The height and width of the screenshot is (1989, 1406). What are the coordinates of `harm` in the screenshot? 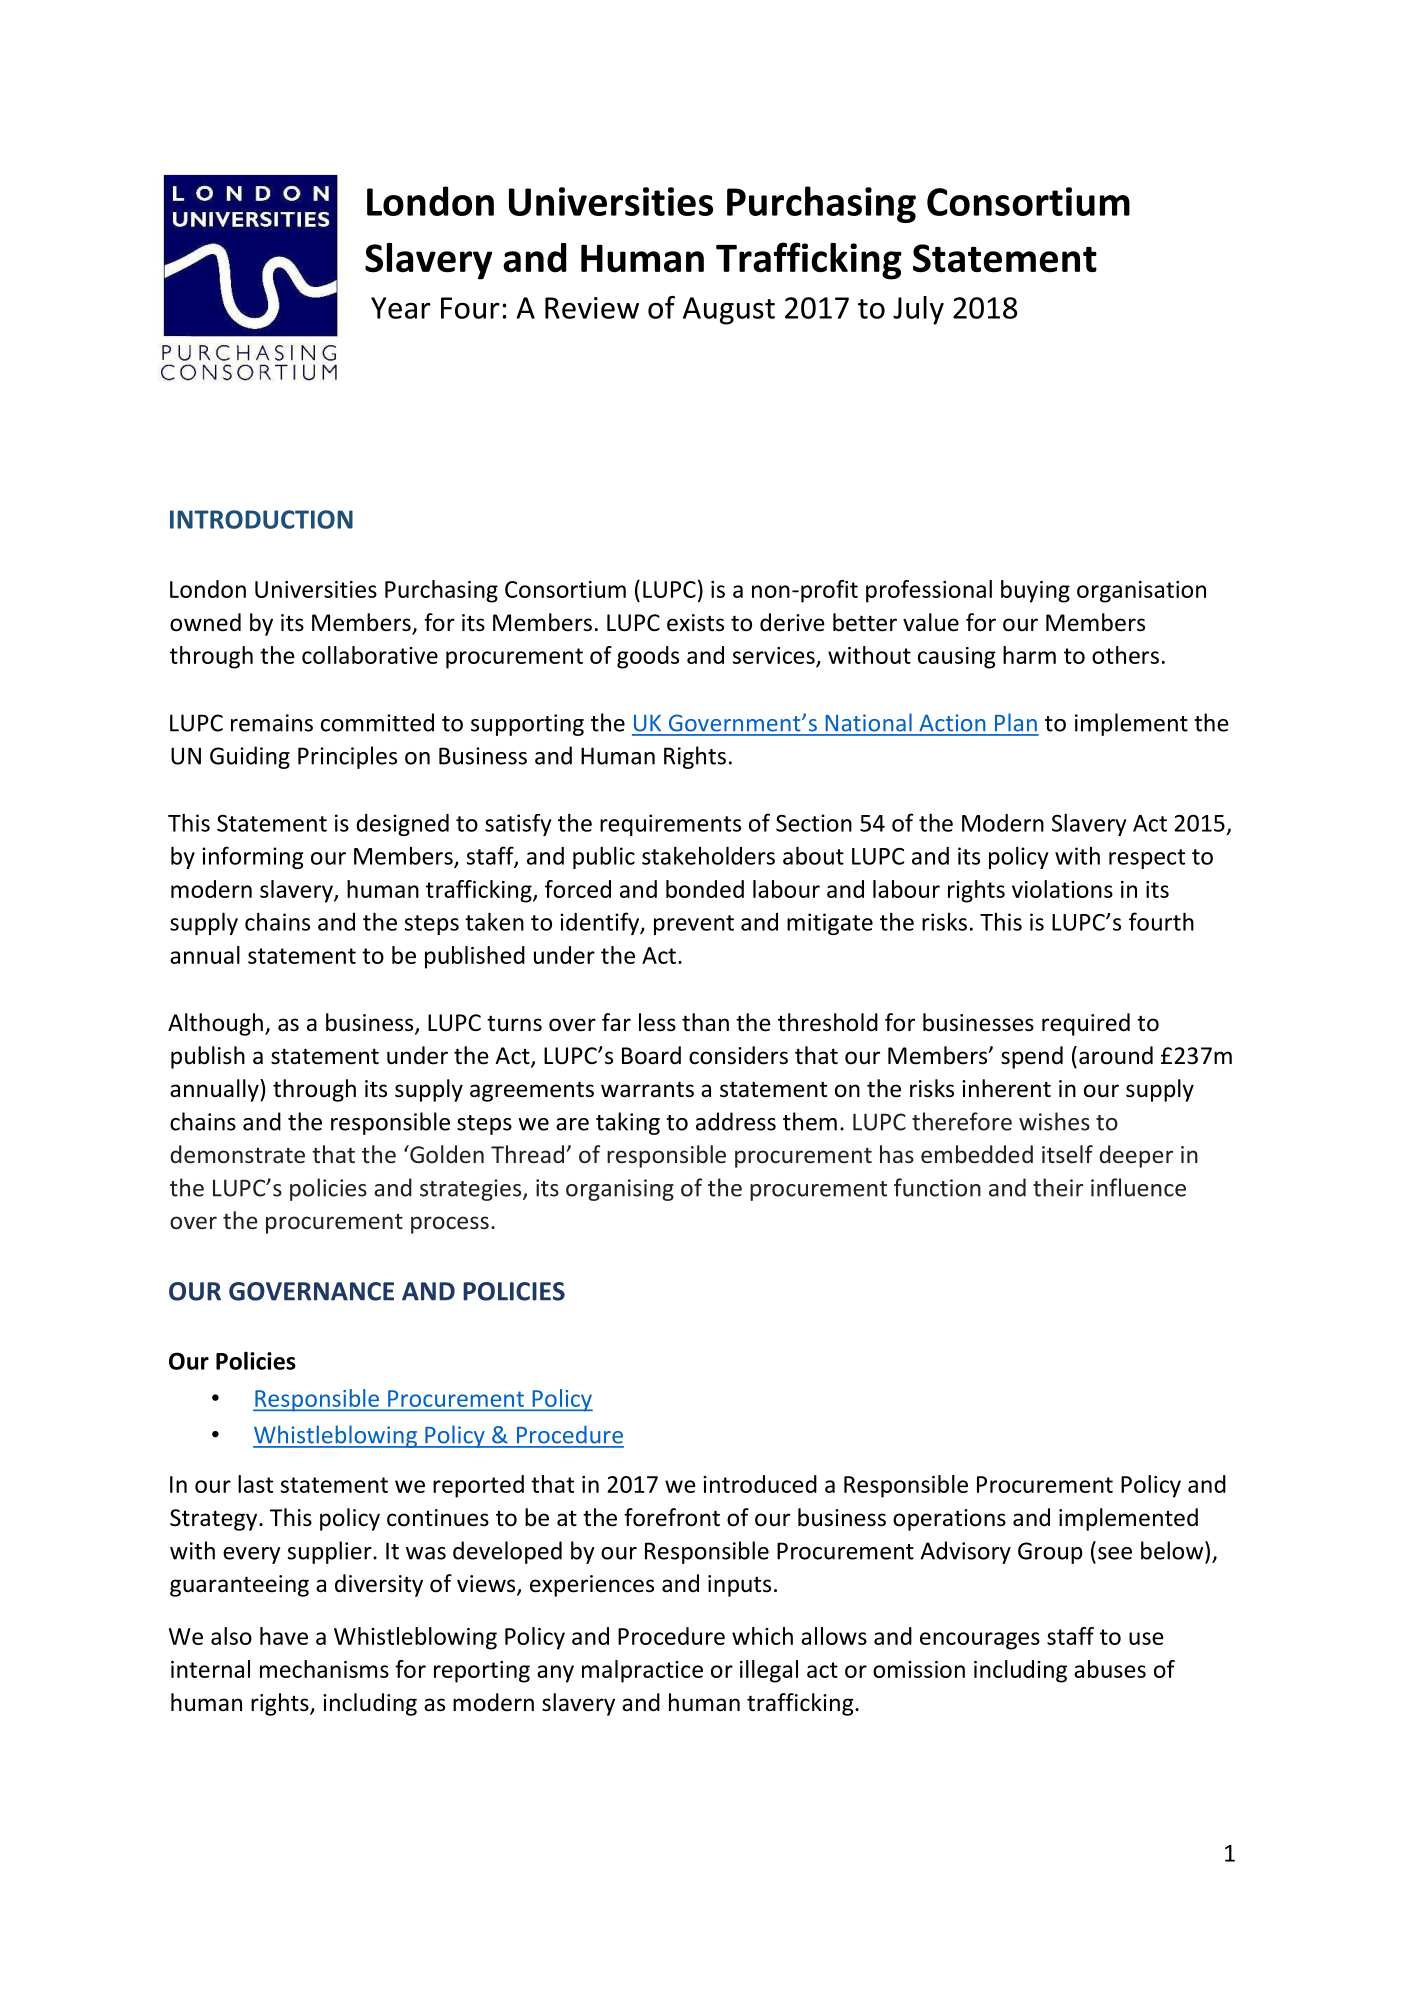 It's located at (1029, 655).
